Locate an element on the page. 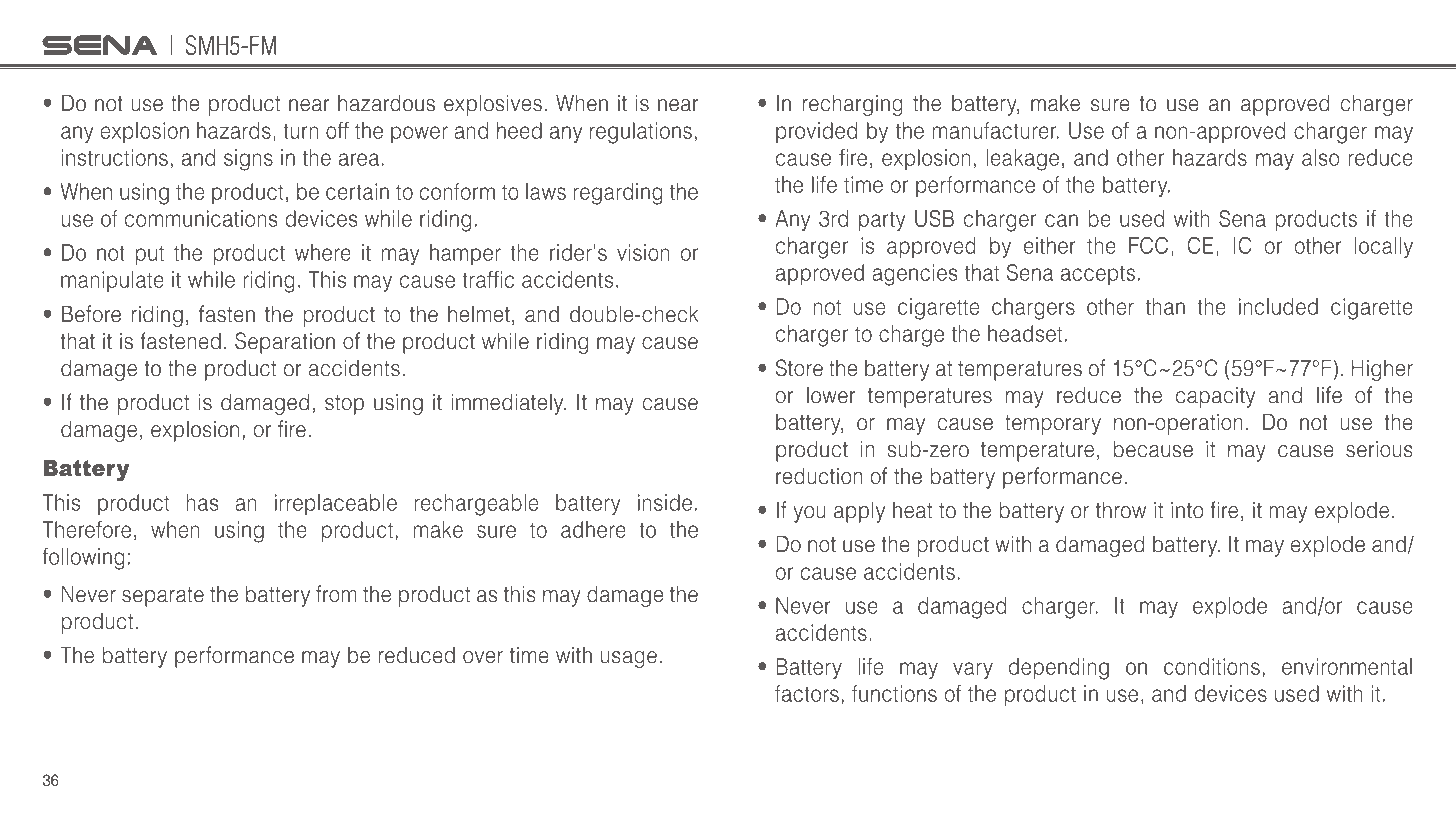 This image has height=816, width=1456. factors is located at coordinates (807, 693).
